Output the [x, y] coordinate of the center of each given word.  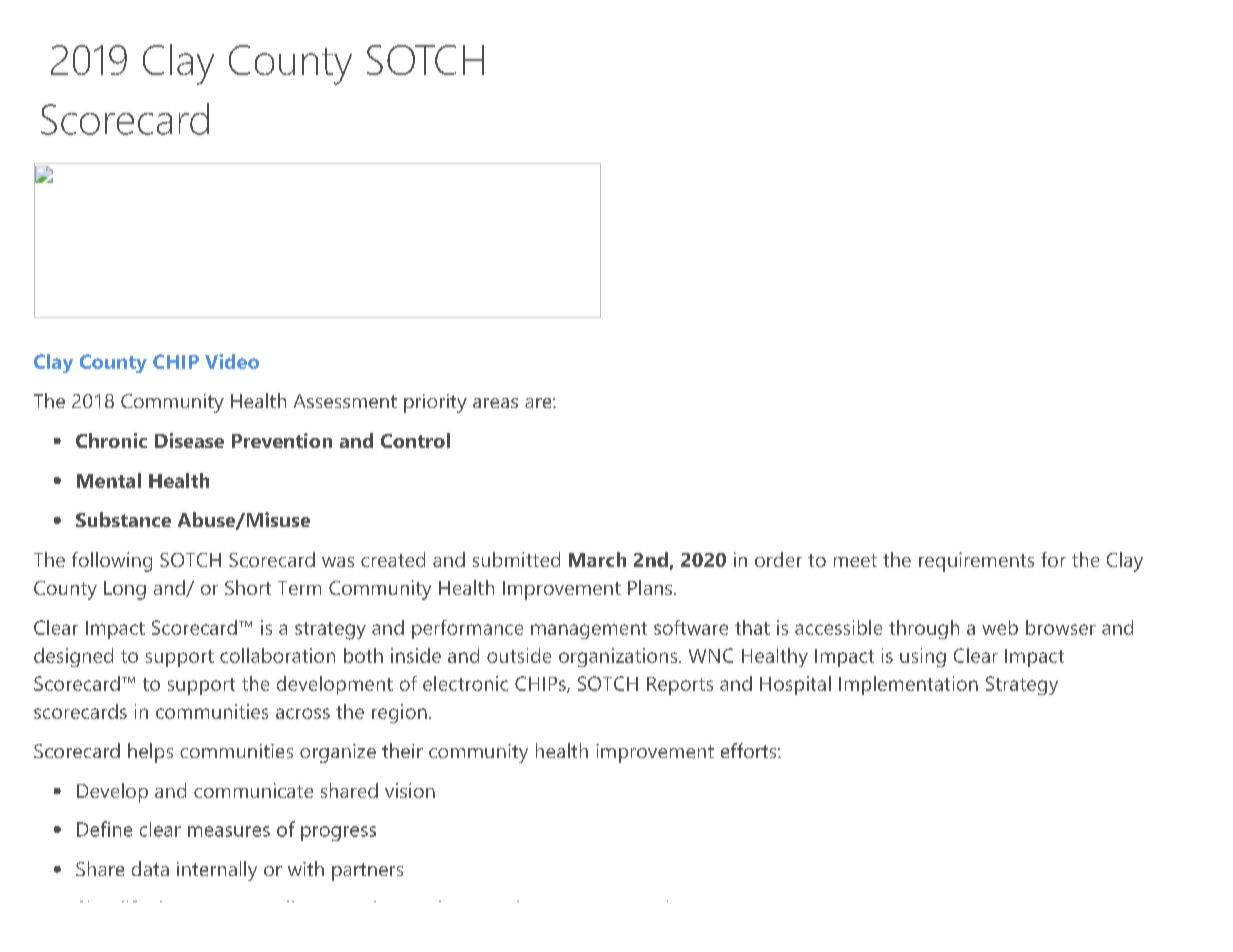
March [597, 559]
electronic [465, 683]
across [303, 713]
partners [367, 872]
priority [435, 403]
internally [217, 871]
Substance [123, 519]
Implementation [908, 685]
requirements [976, 562]
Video [232, 361]
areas [495, 403]
